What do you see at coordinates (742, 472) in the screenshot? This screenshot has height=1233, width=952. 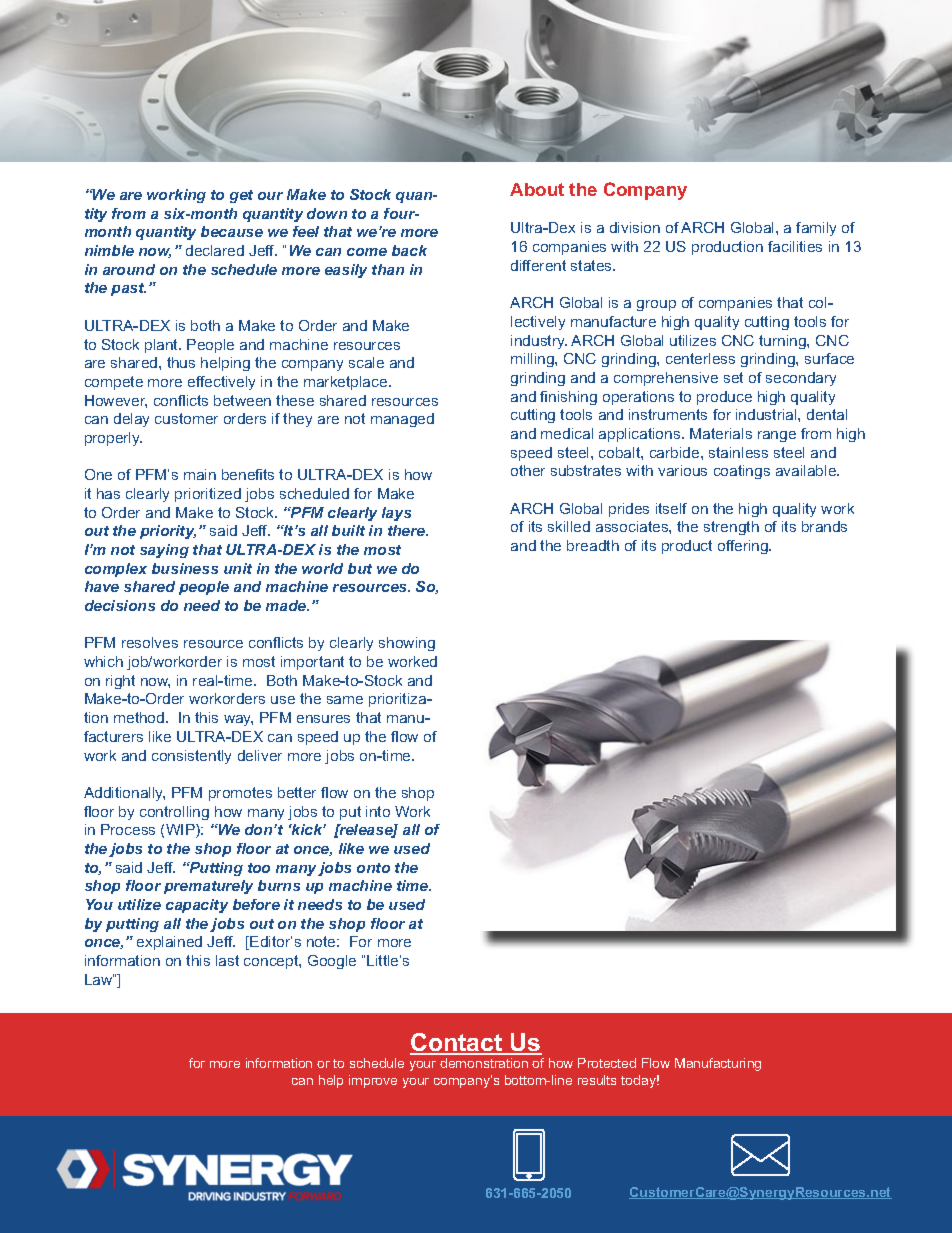 I see `coatings` at bounding box center [742, 472].
